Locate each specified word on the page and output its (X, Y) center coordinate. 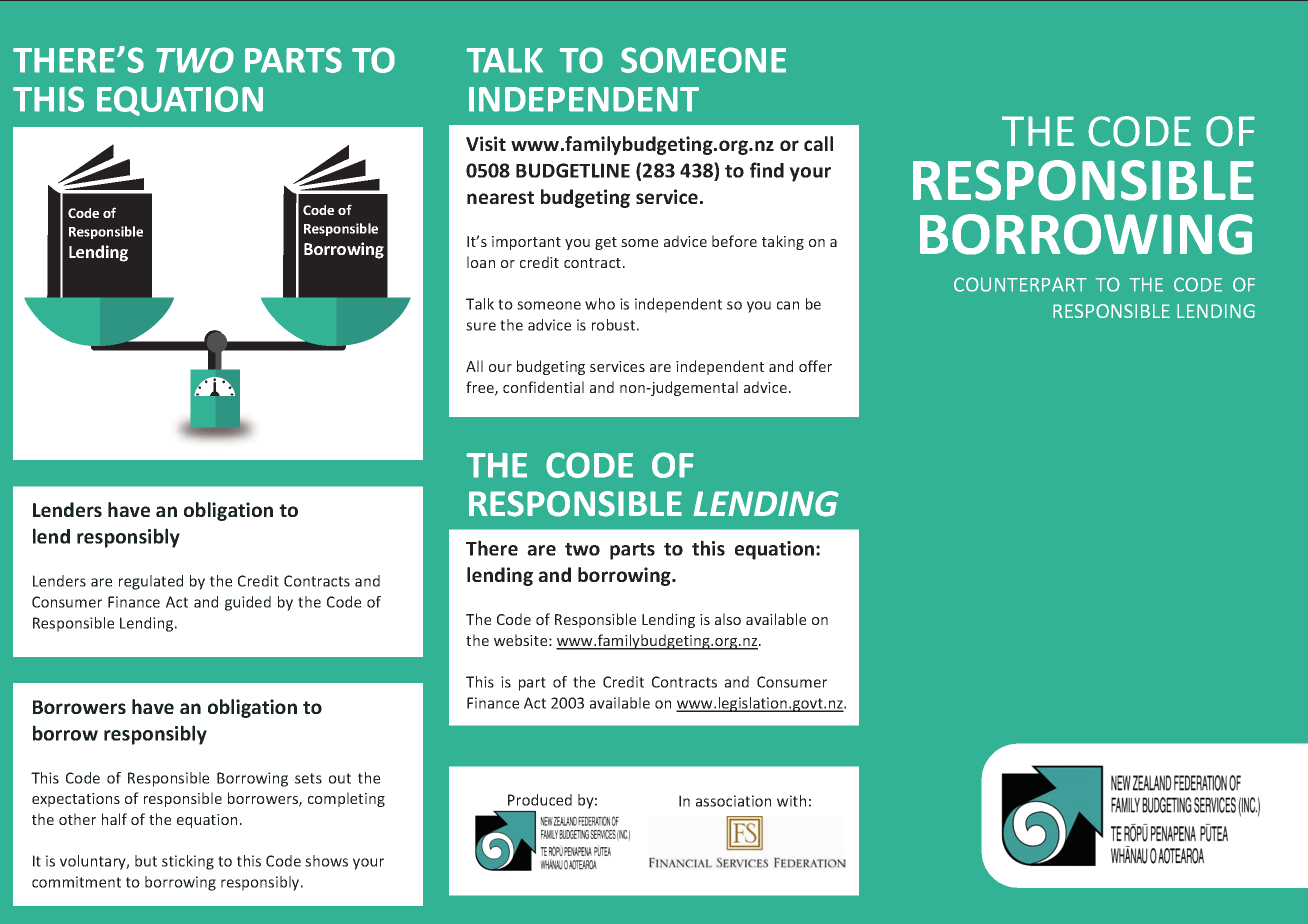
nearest (500, 197)
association (733, 801)
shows (326, 861)
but (146, 861)
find (767, 170)
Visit (486, 143)
